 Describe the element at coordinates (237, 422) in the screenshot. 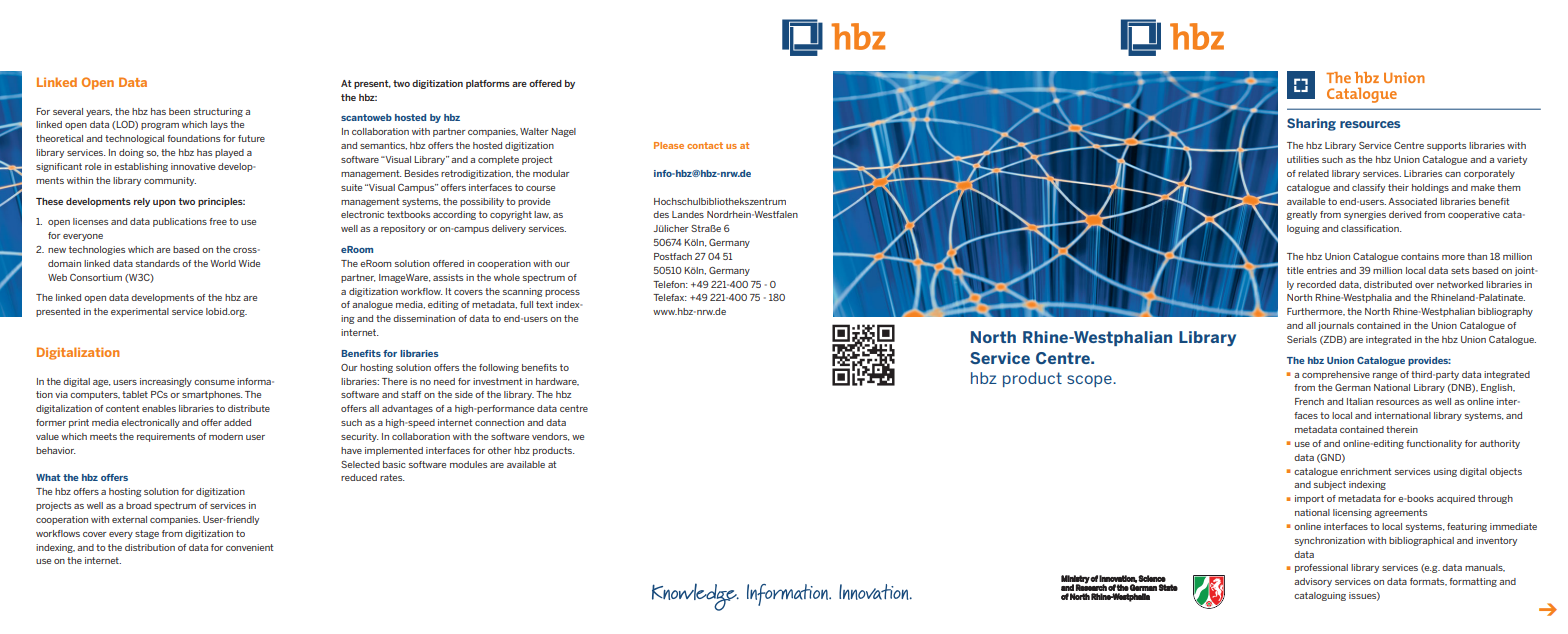

I see `added` at that location.
